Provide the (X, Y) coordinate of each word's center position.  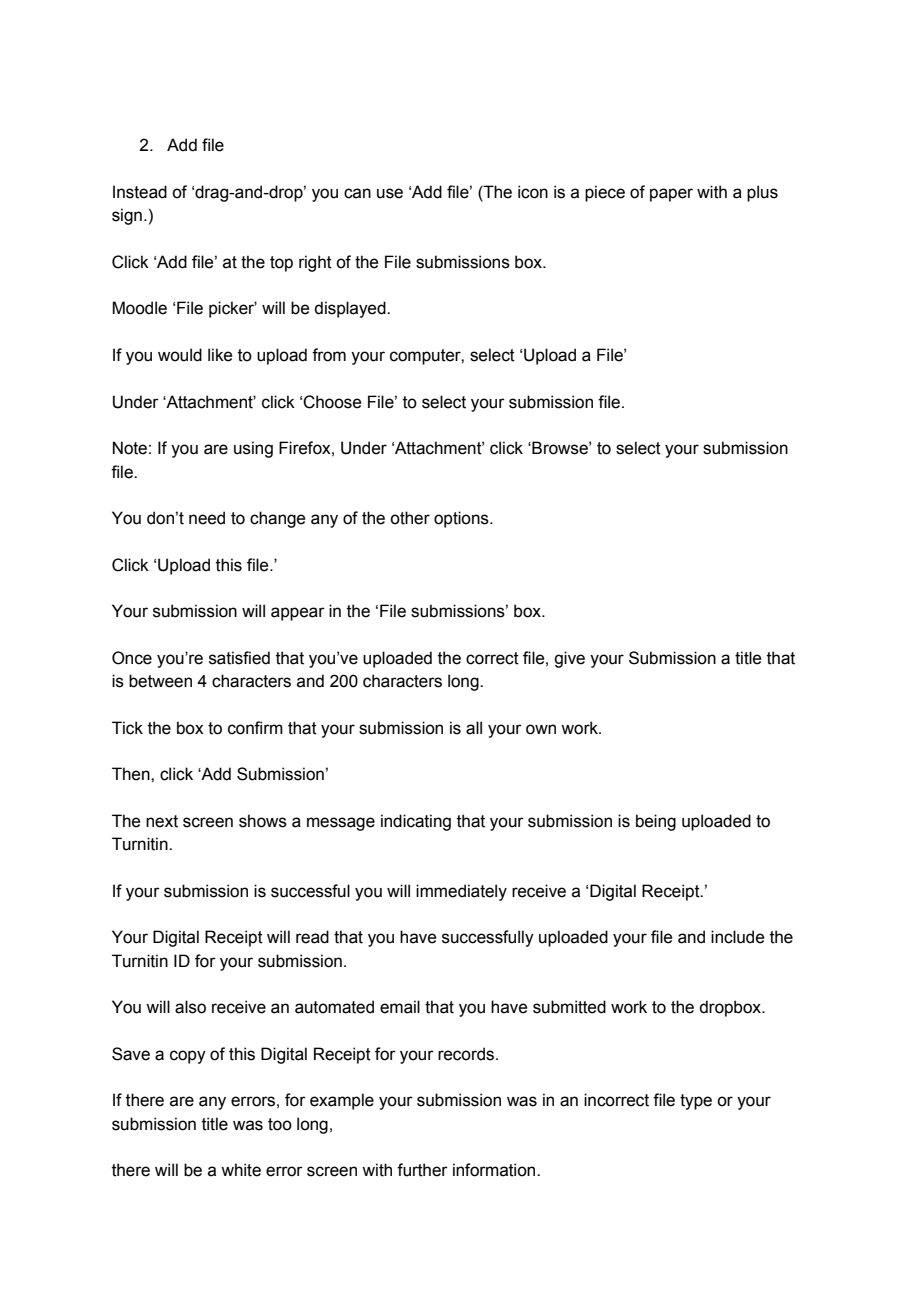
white (241, 1170)
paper (671, 195)
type (696, 1102)
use (390, 193)
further (422, 1170)
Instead (140, 192)
